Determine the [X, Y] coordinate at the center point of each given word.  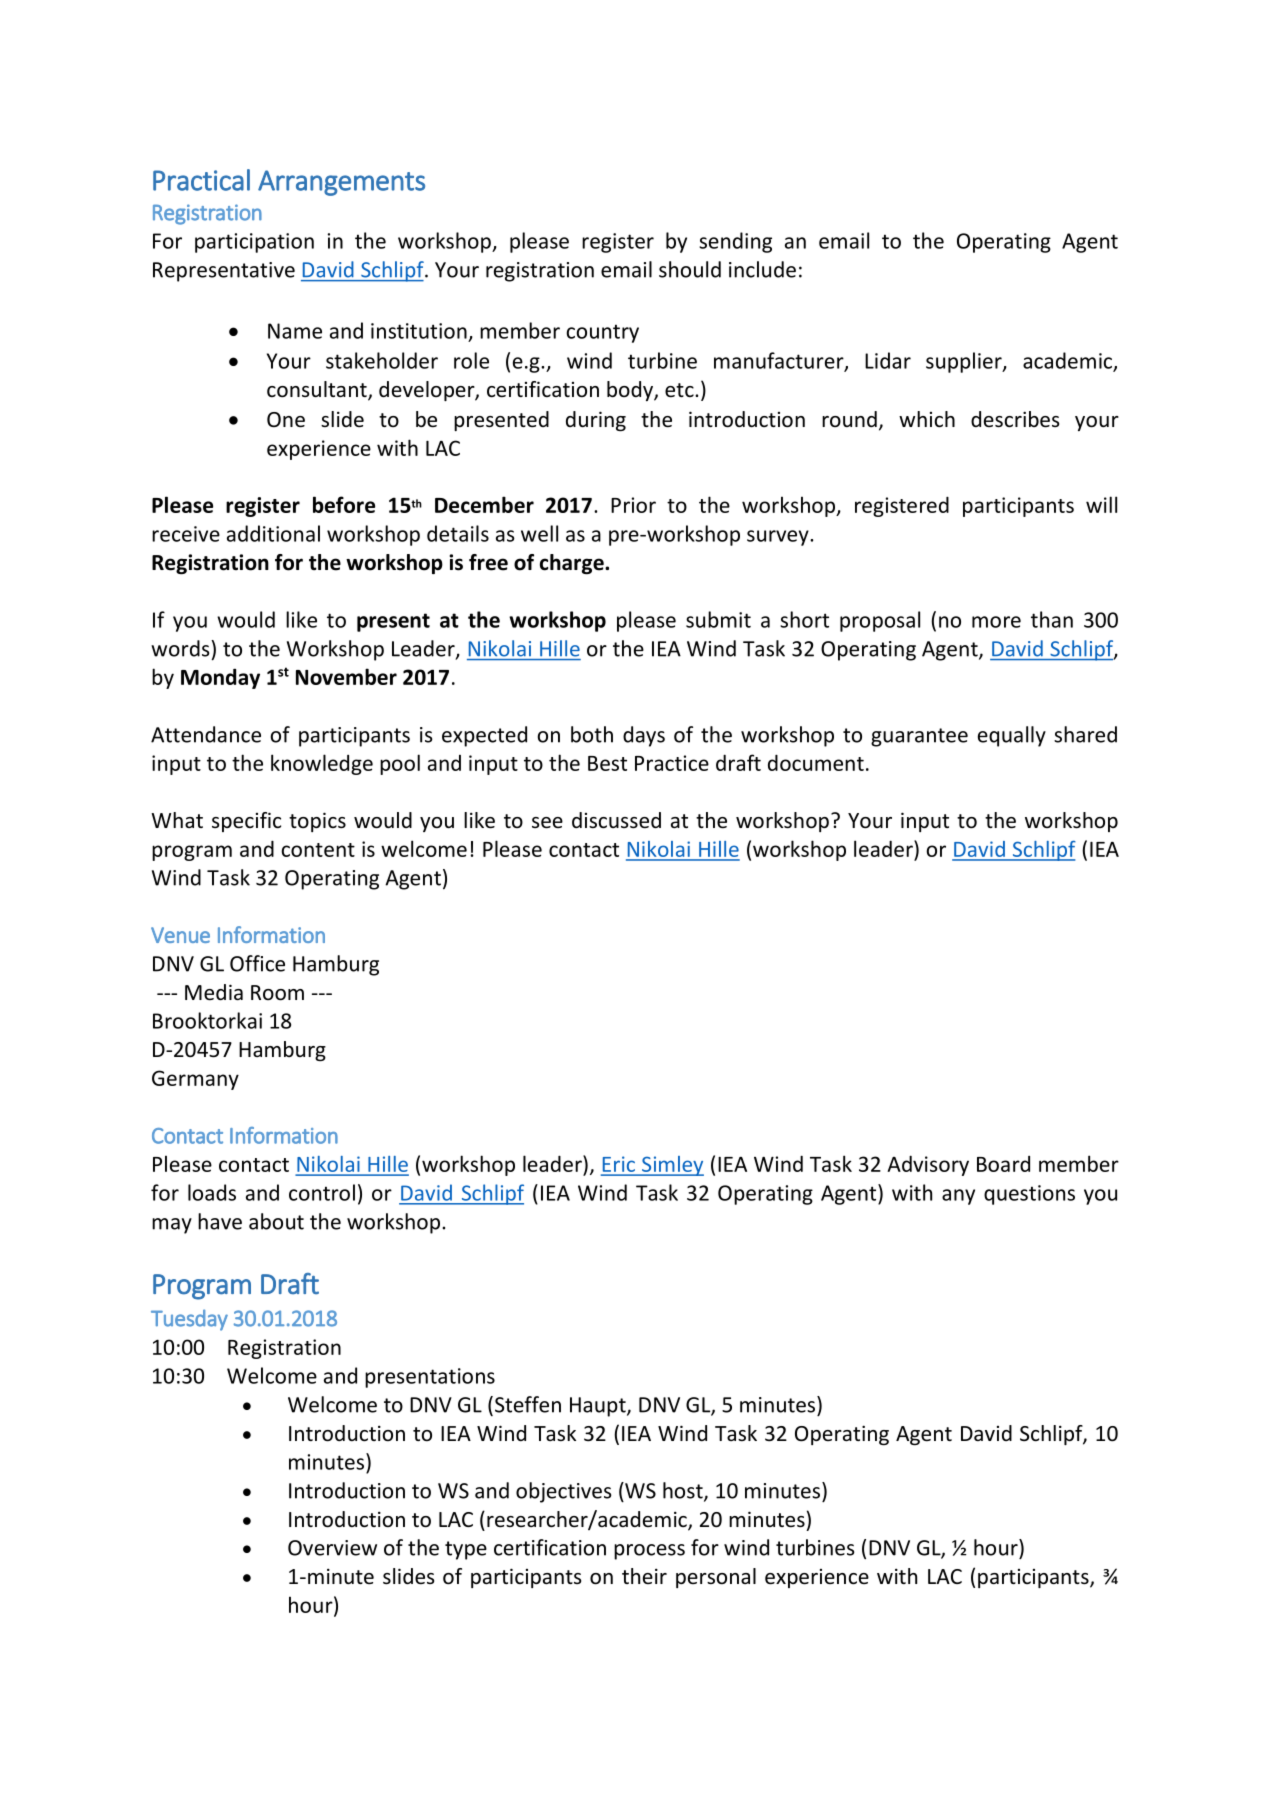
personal [716, 1578]
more [996, 622]
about [276, 1221]
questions [1029, 1195]
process [649, 1552]
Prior [633, 505]
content [318, 850]
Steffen [528, 1404]
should [690, 269]
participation [254, 243]
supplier [965, 362]
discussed [616, 820]
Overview [332, 1548]
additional [273, 533]
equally [1012, 736]
